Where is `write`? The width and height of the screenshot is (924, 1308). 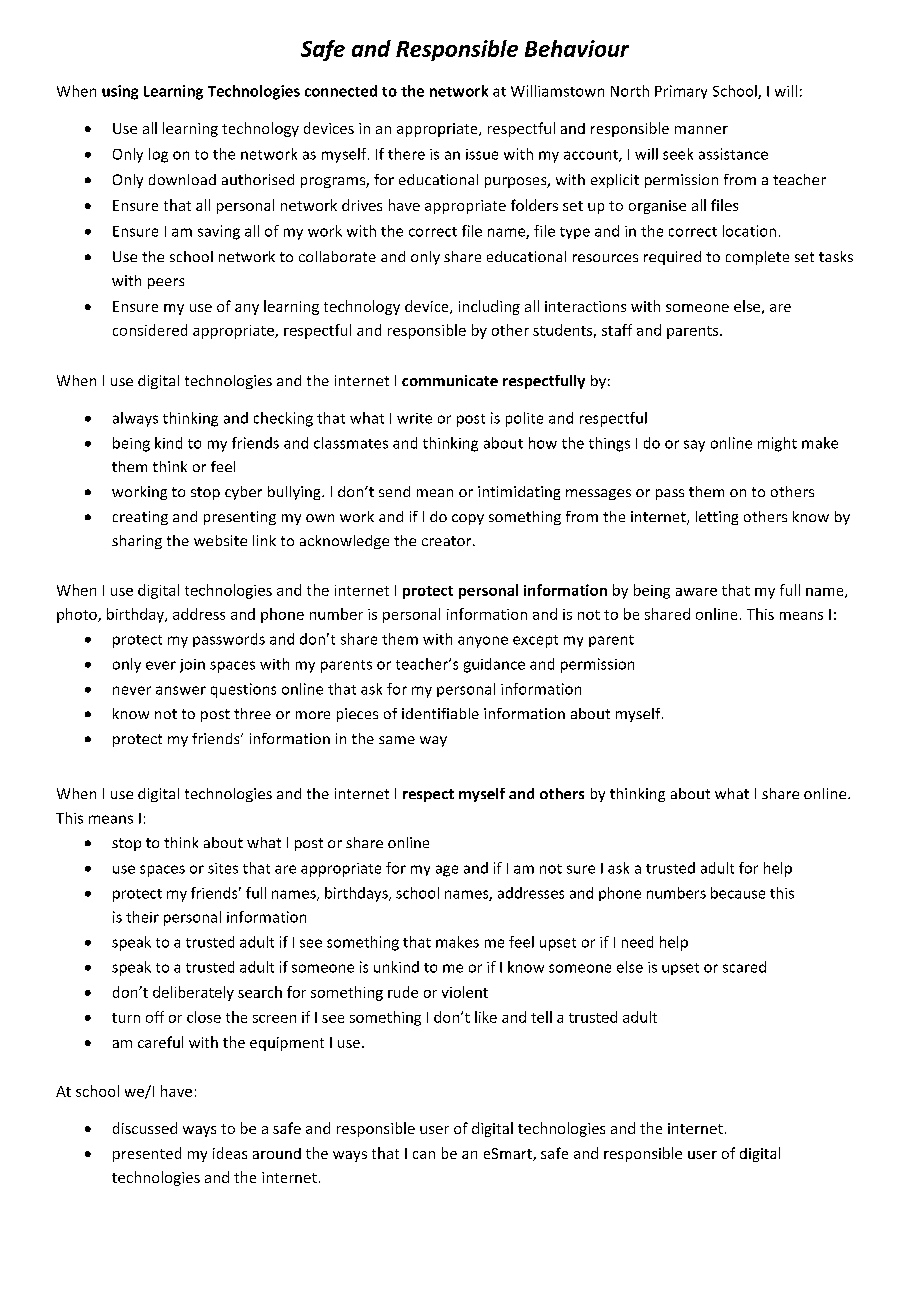 write is located at coordinates (414, 418).
